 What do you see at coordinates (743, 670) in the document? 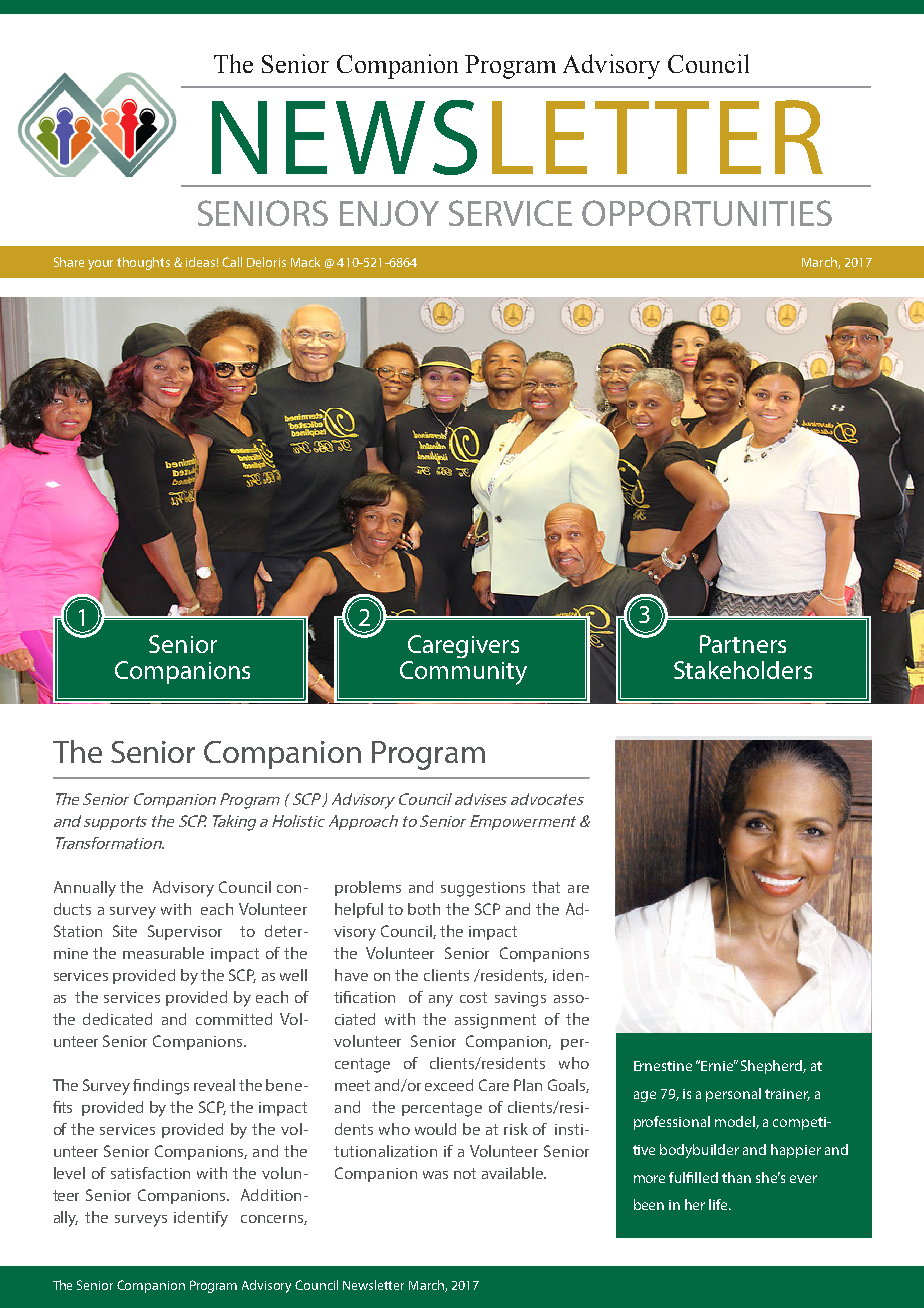
I see `Stakeholders` at bounding box center [743, 670].
